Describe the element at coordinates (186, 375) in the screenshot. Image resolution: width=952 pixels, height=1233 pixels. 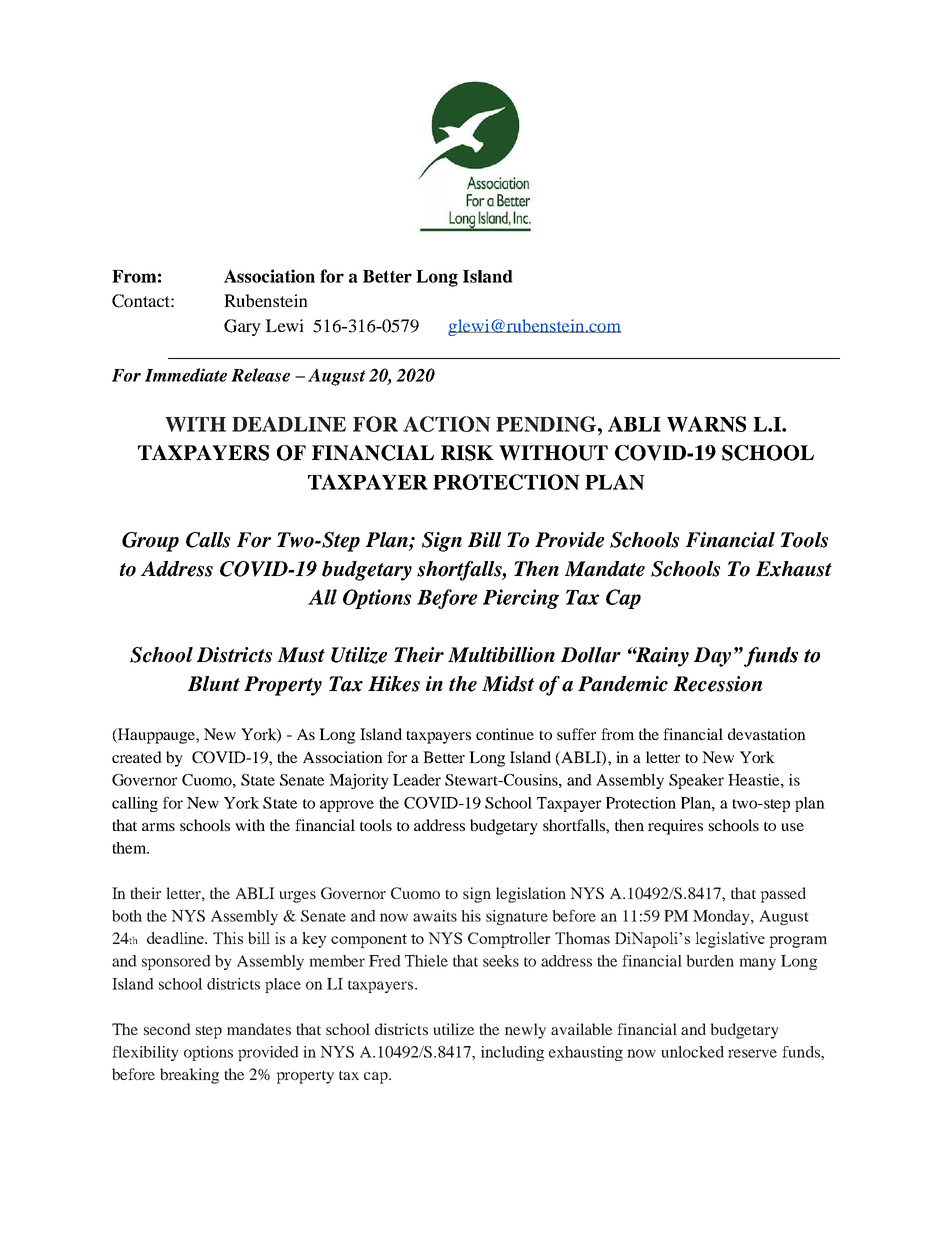
I see `Immediate` at that location.
